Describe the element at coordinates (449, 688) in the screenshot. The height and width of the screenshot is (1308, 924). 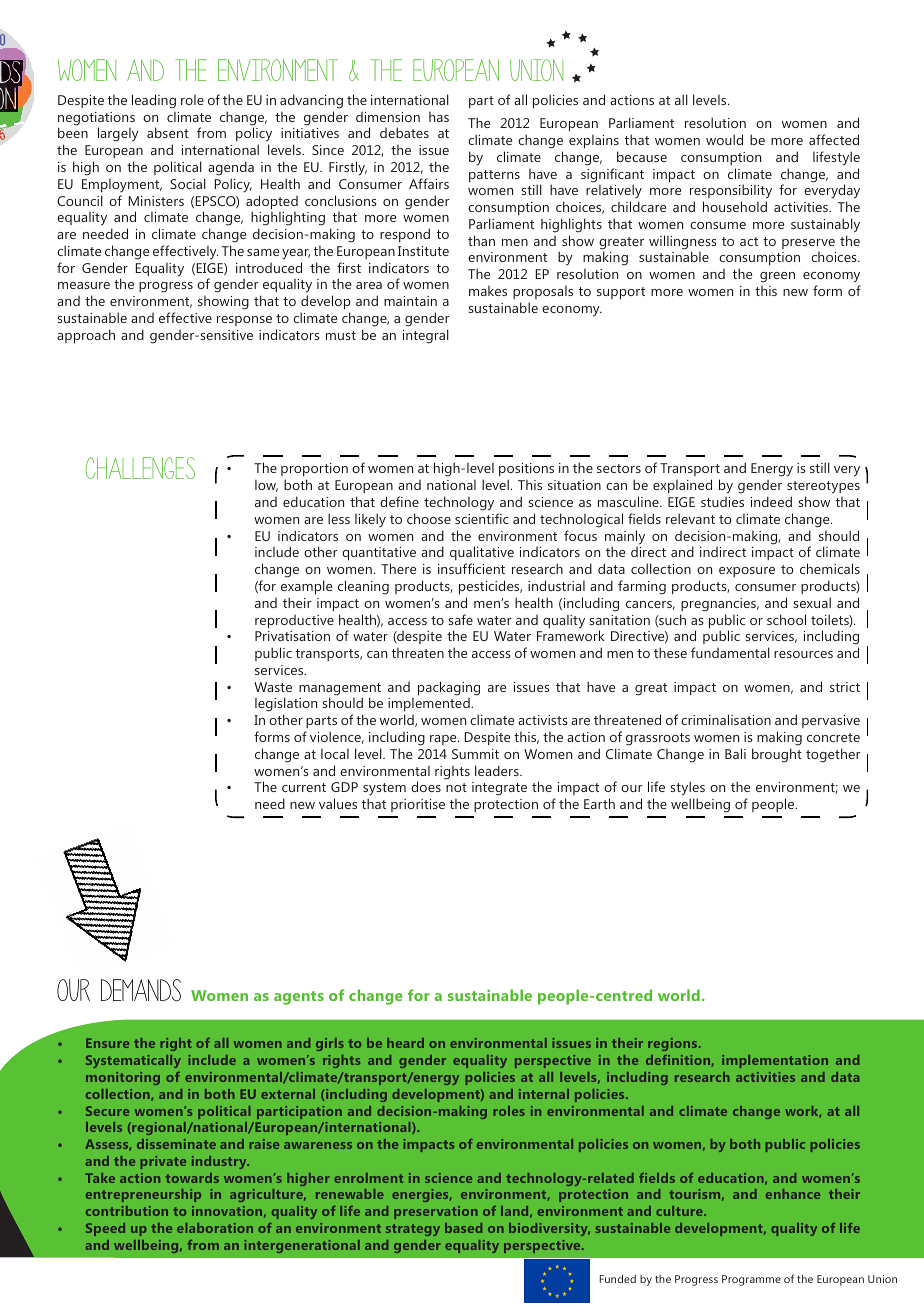
I see `packaging` at that location.
